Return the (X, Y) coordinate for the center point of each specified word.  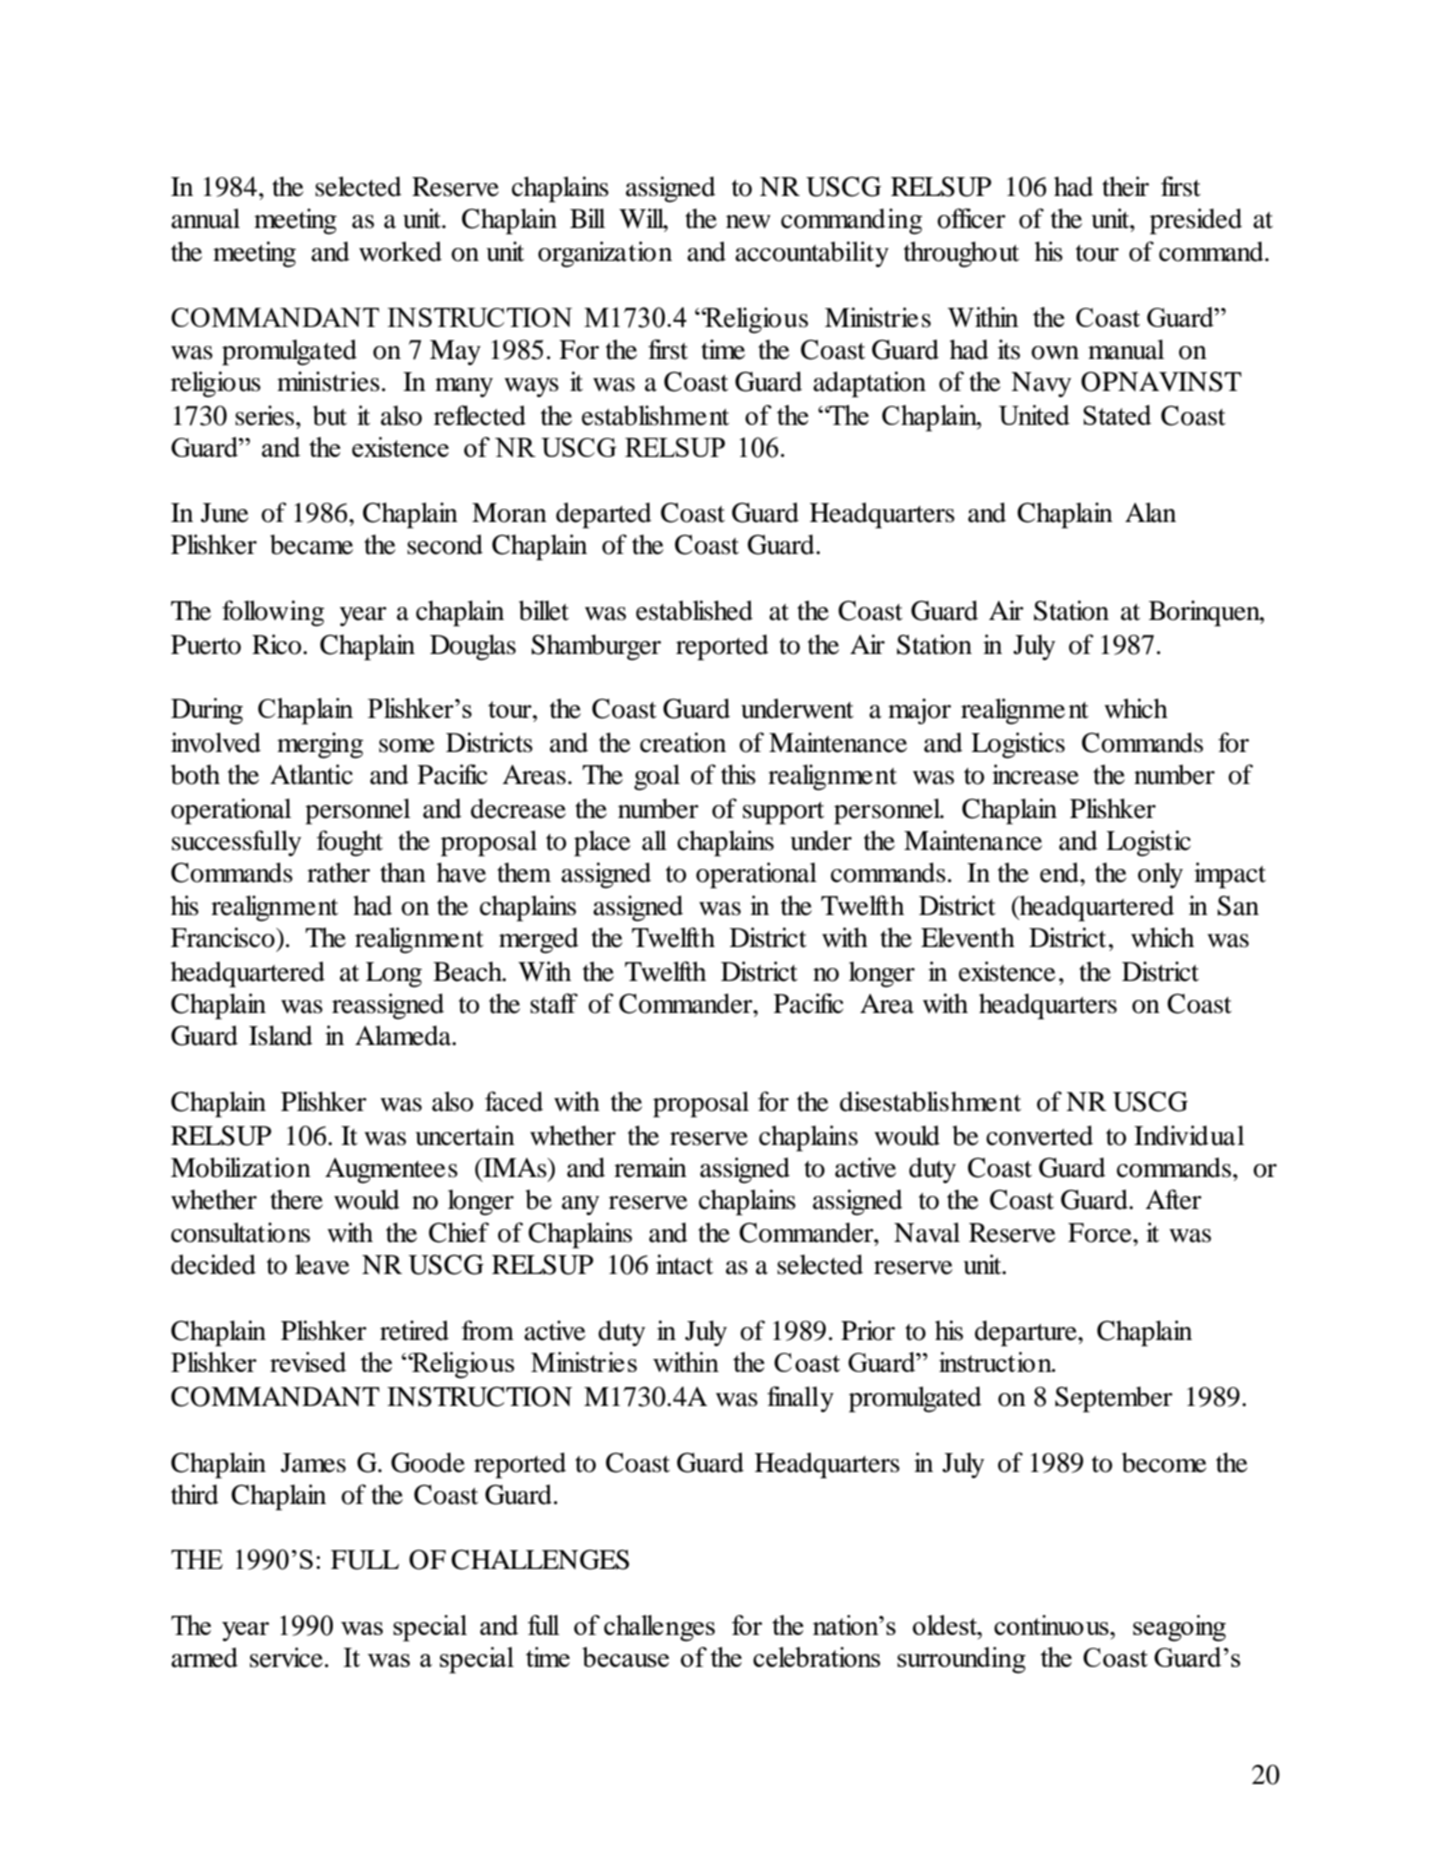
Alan (1150, 512)
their (1125, 186)
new (748, 222)
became (311, 544)
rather (338, 872)
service (286, 1657)
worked (400, 251)
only (1160, 875)
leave (322, 1264)
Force (1101, 1233)
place (602, 844)
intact (684, 1264)
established (694, 610)
